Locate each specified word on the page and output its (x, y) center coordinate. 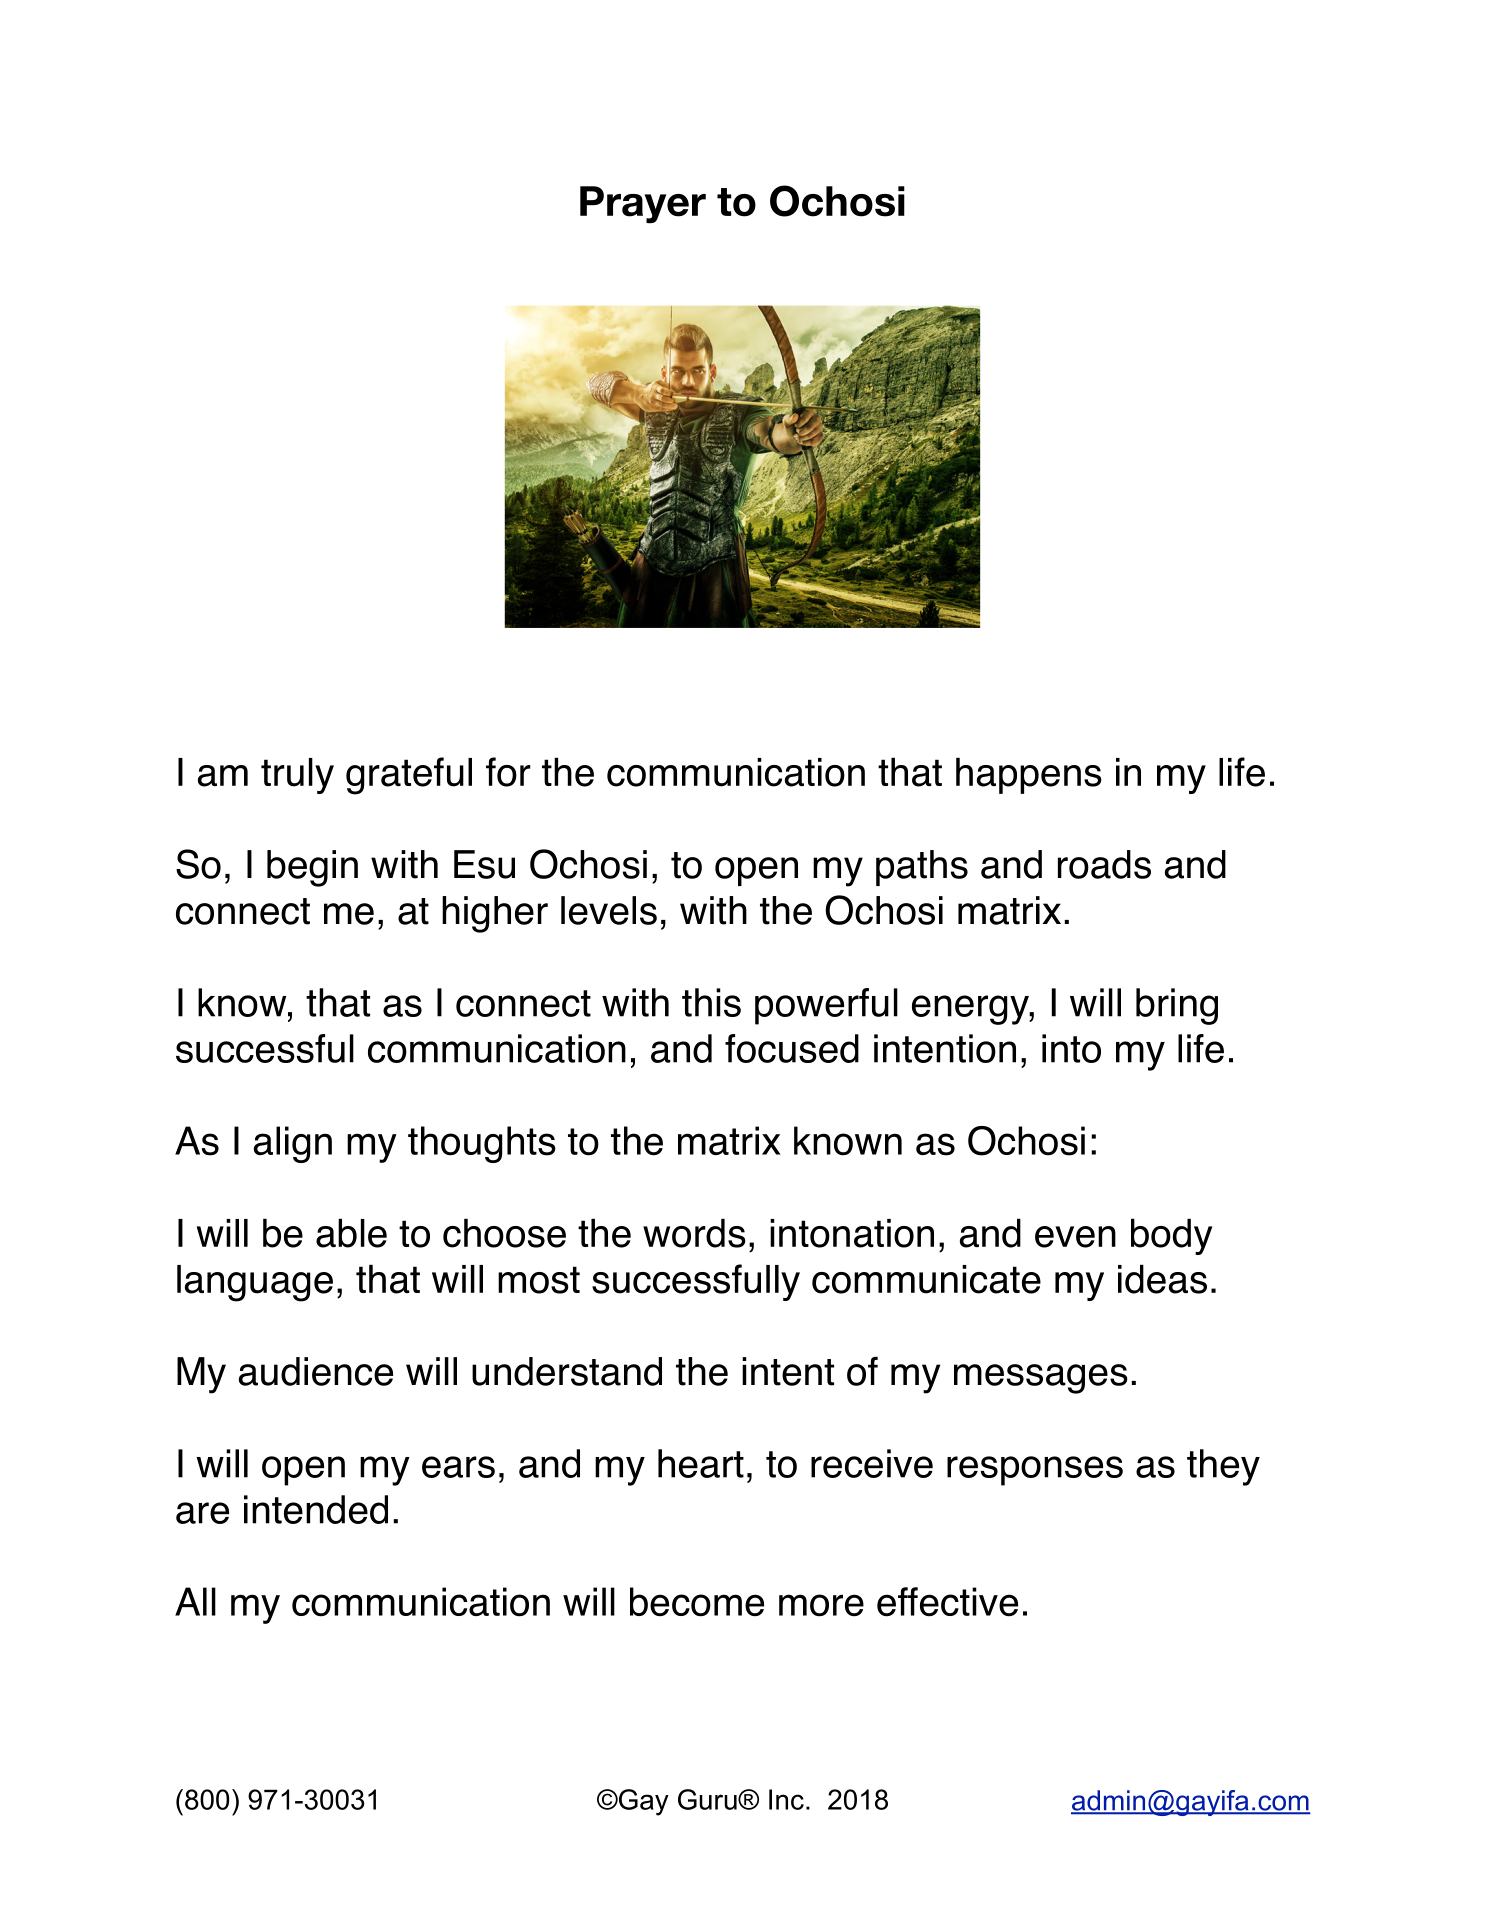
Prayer (643, 205)
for (508, 772)
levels (609, 910)
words (694, 1233)
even (1075, 1237)
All (195, 1601)
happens (1029, 776)
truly (297, 776)
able (351, 1233)
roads (1104, 864)
